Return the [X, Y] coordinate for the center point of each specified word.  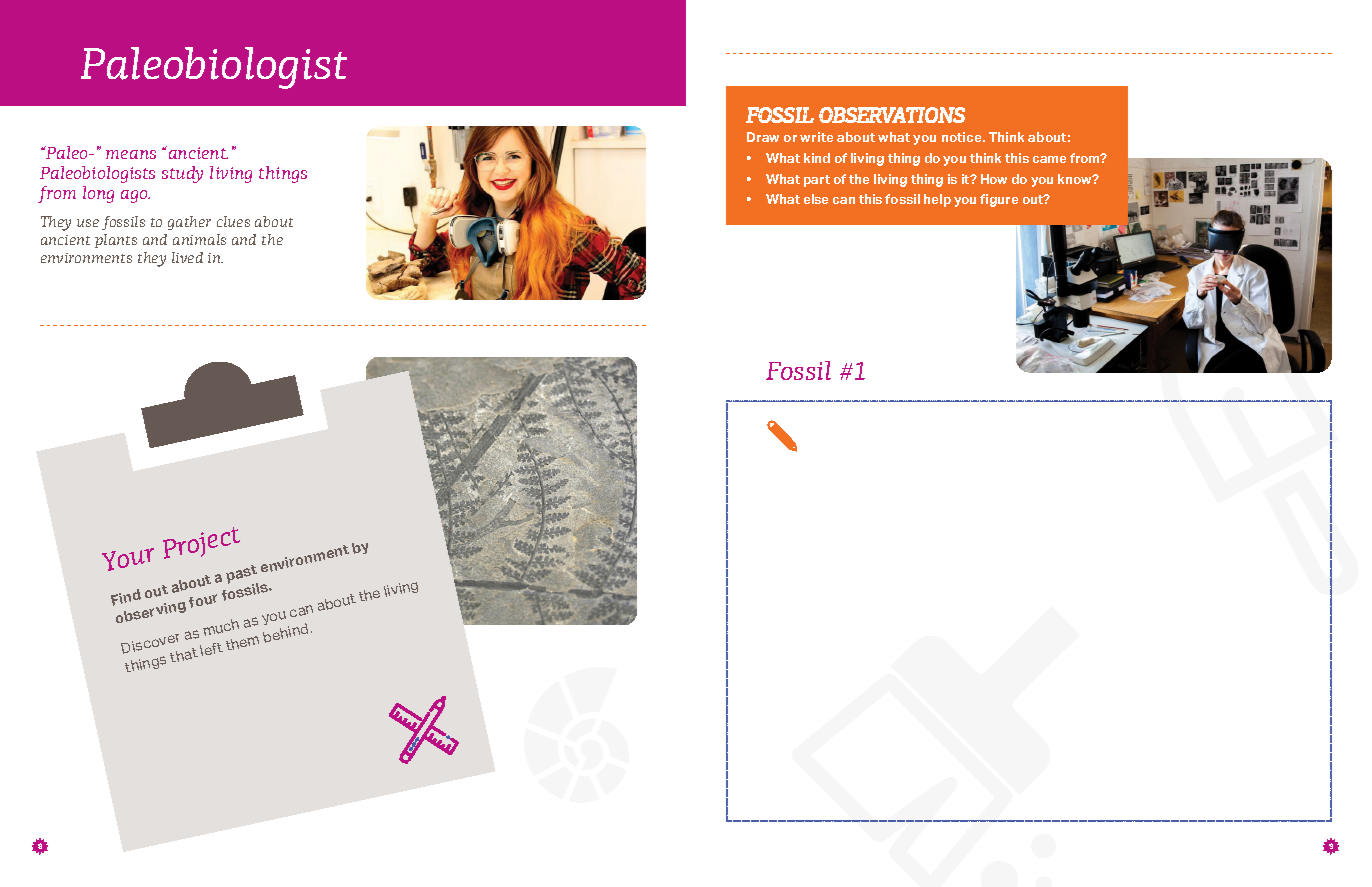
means [131, 154]
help [937, 200]
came [1049, 159]
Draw [763, 137]
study [182, 174]
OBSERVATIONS [892, 115]
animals [199, 239]
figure [999, 200]
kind [817, 158]
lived [187, 257]
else [816, 199]
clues [233, 221]
